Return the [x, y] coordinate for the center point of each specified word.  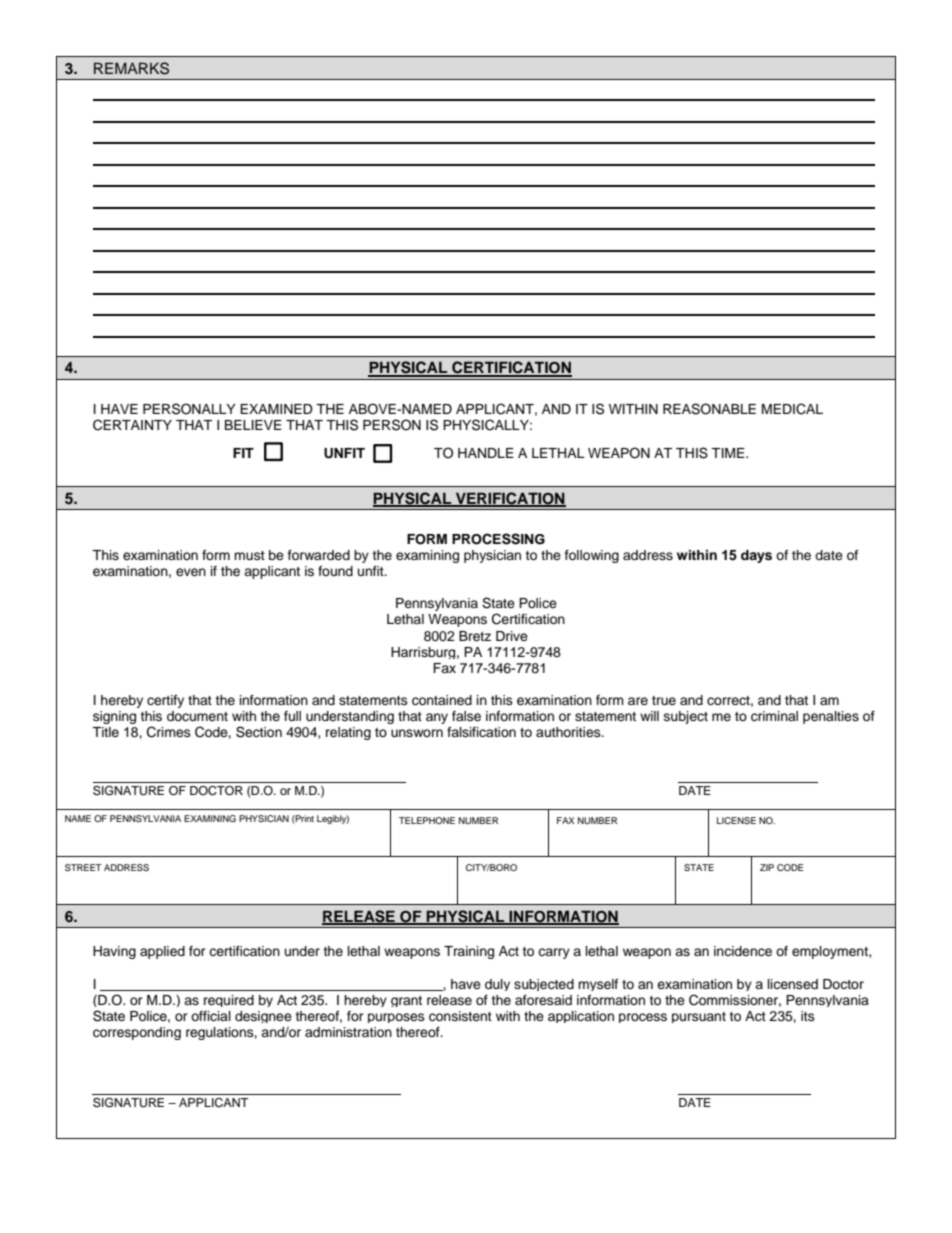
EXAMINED [276, 409]
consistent [460, 1016]
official [211, 1016]
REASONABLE [709, 409]
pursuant [699, 1017]
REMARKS [131, 68]
